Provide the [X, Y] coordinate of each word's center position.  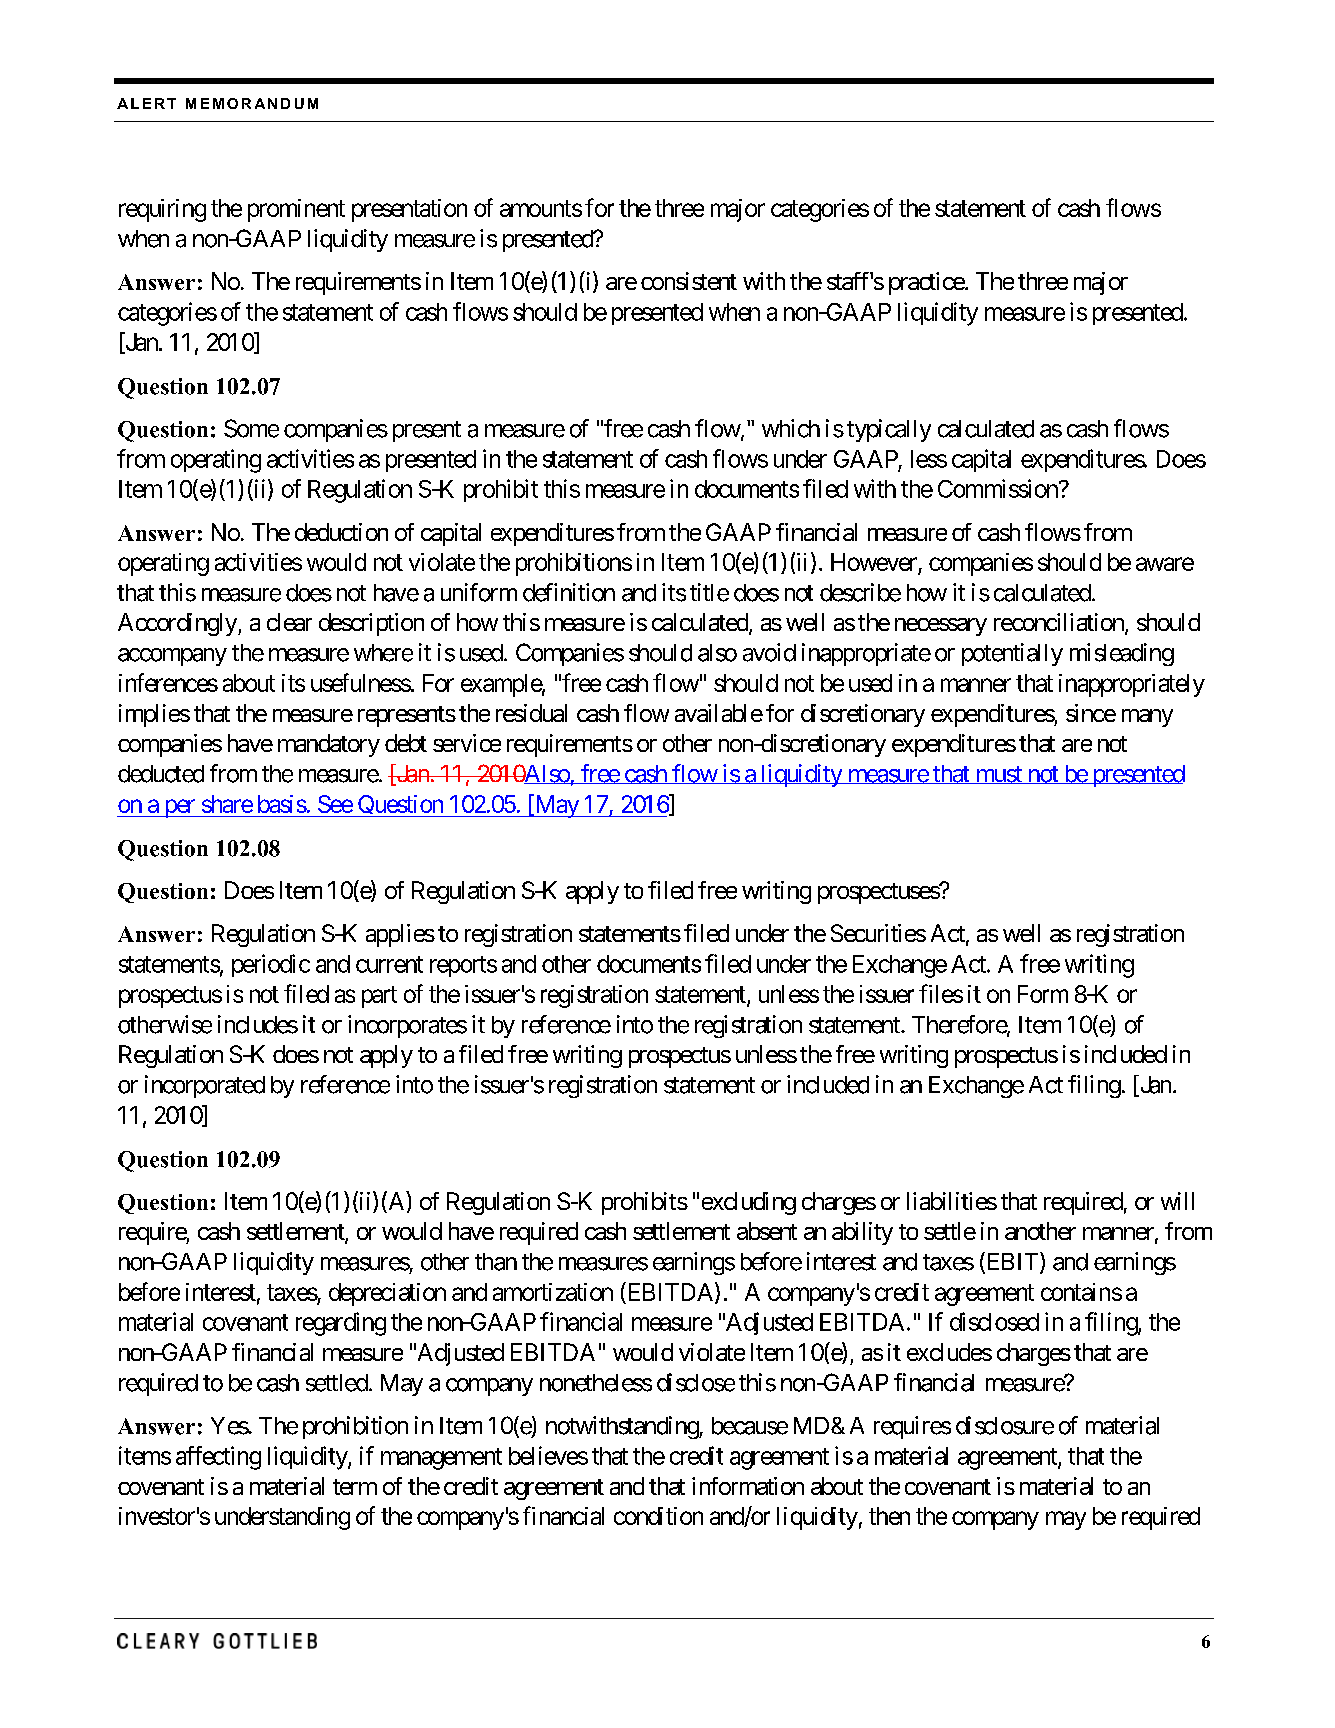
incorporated [205, 1086]
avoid [769, 652]
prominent [296, 210]
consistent [689, 281]
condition [658, 1516]
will [1177, 1201]
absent [767, 1231]
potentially [1012, 654]
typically [889, 430]
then [889, 1516]
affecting [218, 1458]
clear [289, 622]
